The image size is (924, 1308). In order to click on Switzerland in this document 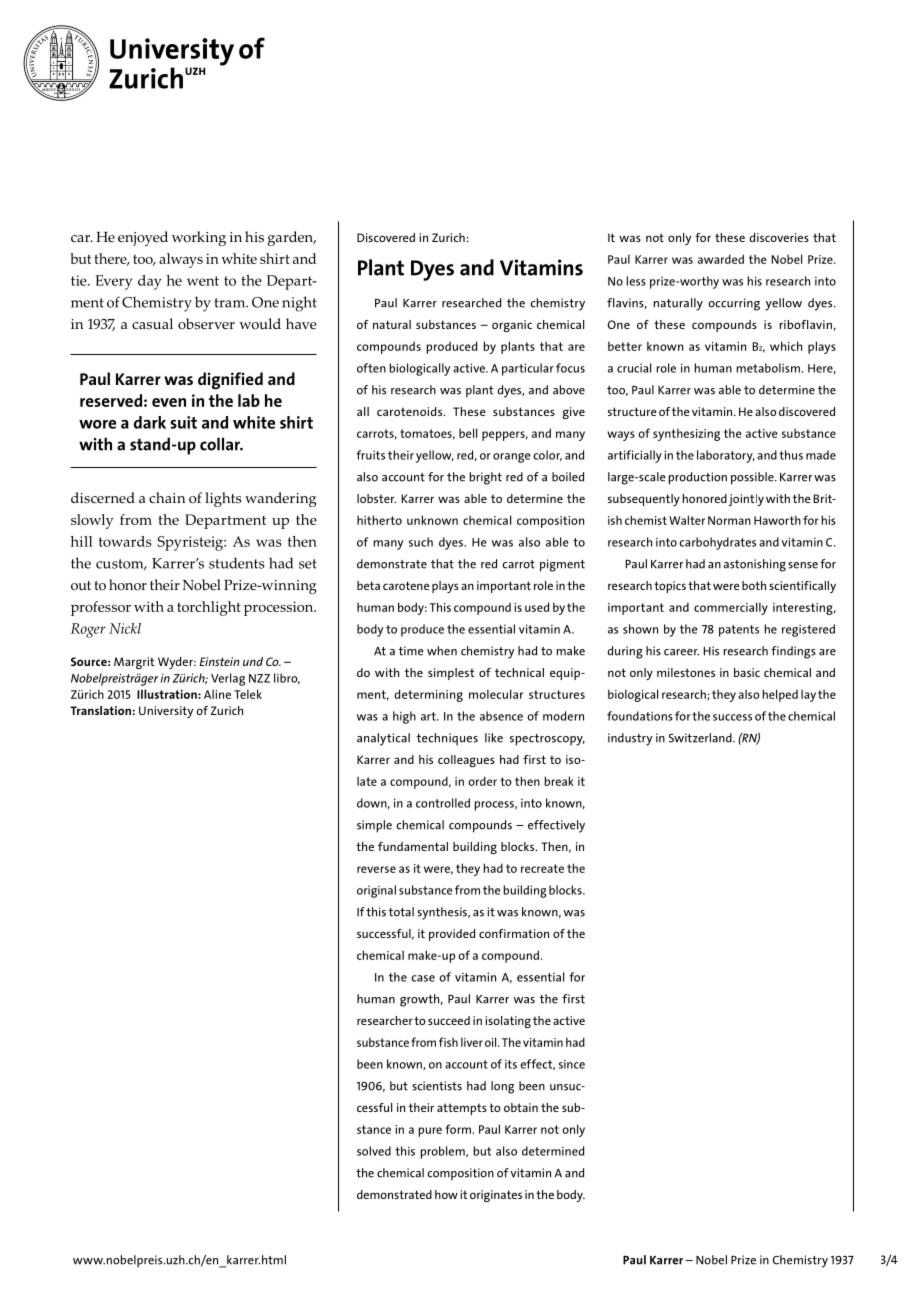, I will do `click(701, 738)`.
